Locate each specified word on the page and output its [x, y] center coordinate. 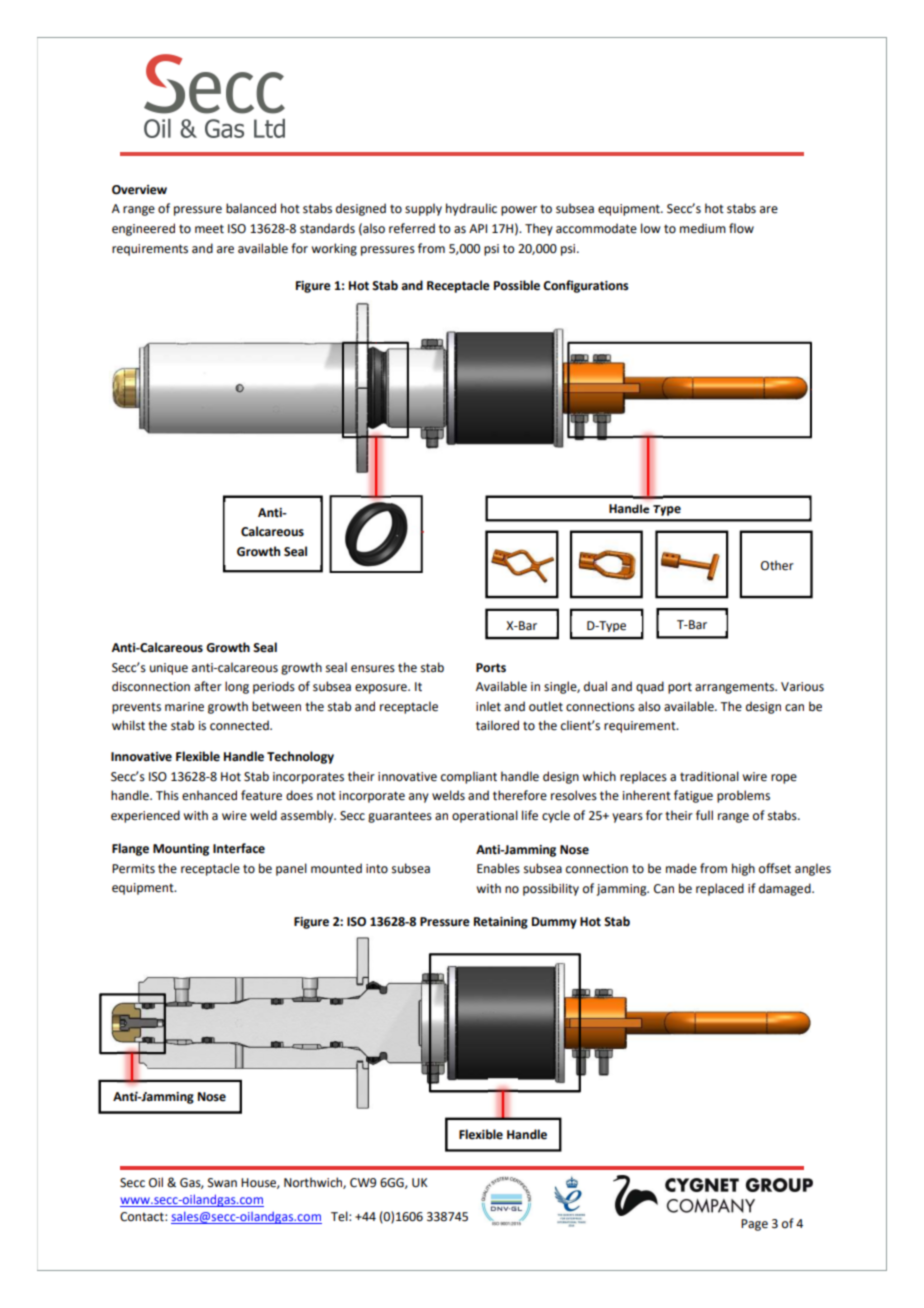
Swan [222, 1183]
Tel [340, 1216]
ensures [373, 669]
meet [209, 229]
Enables [498, 868]
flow [741, 228]
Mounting [181, 850]
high [743, 869]
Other [777, 565]
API [478, 228]
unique [169, 669]
